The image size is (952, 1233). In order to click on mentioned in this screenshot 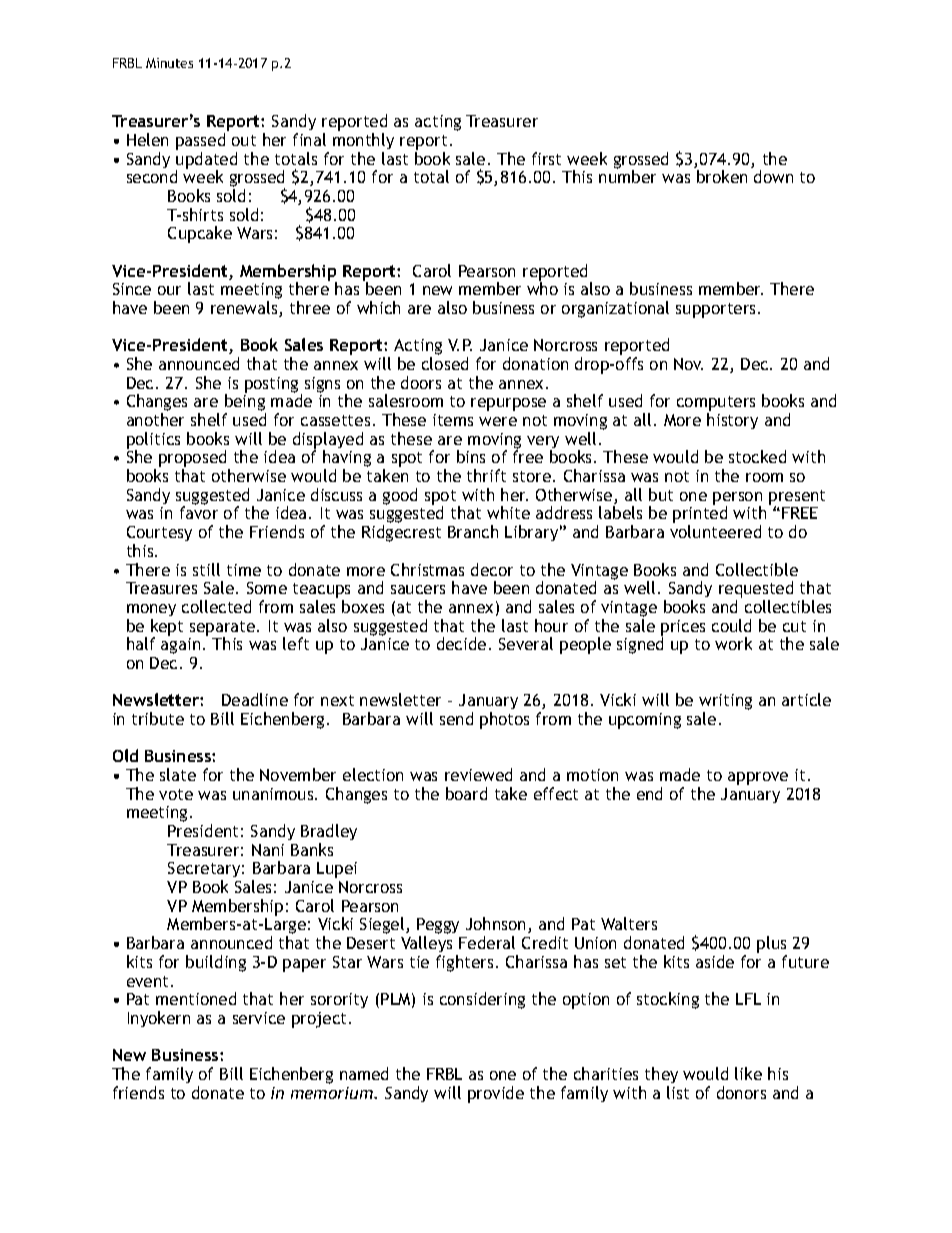, I will do `click(196, 998)`.
